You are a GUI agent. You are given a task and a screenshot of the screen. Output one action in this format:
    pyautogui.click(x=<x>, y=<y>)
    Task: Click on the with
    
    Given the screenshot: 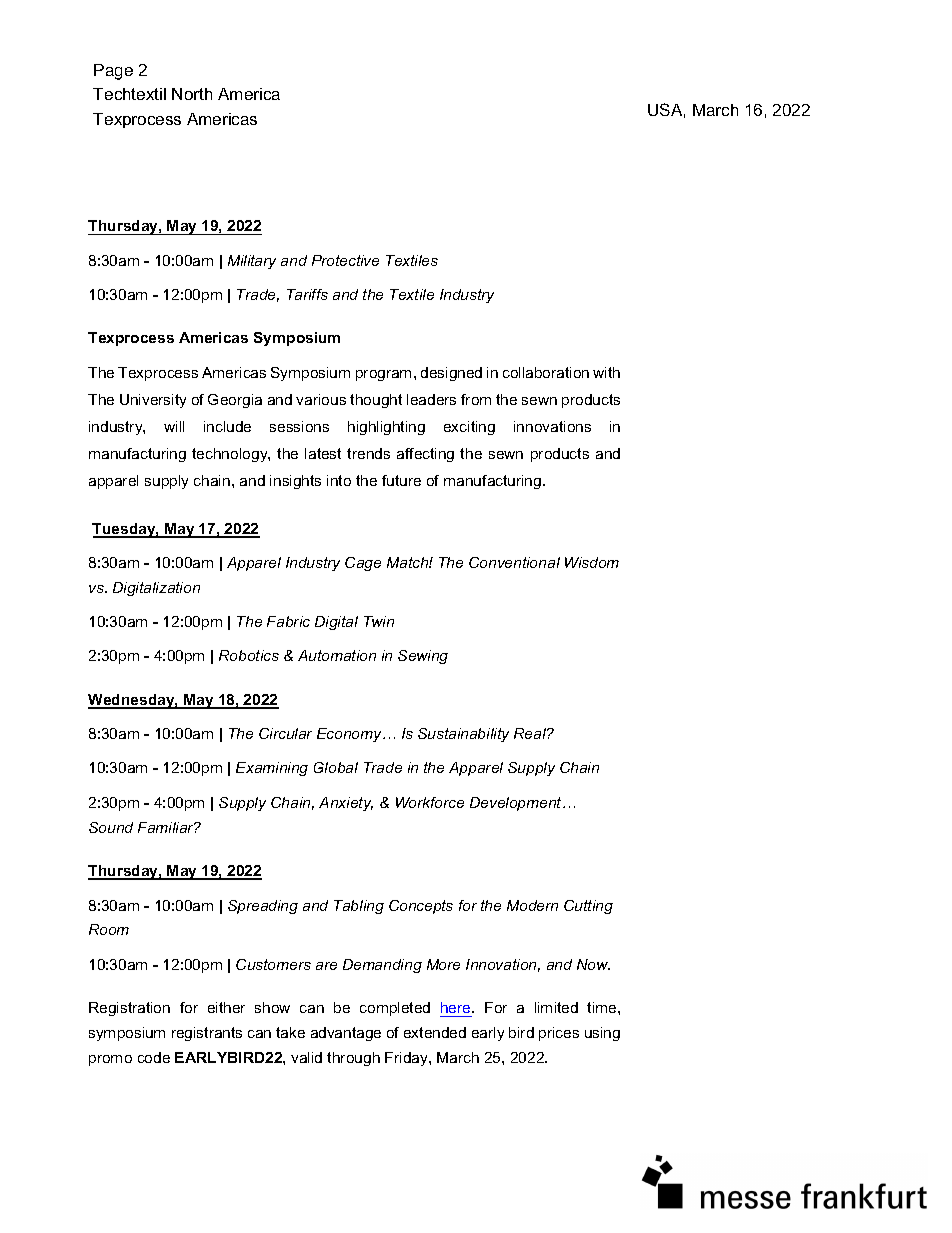 What is the action you would take?
    pyautogui.click(x=606, y=372)
